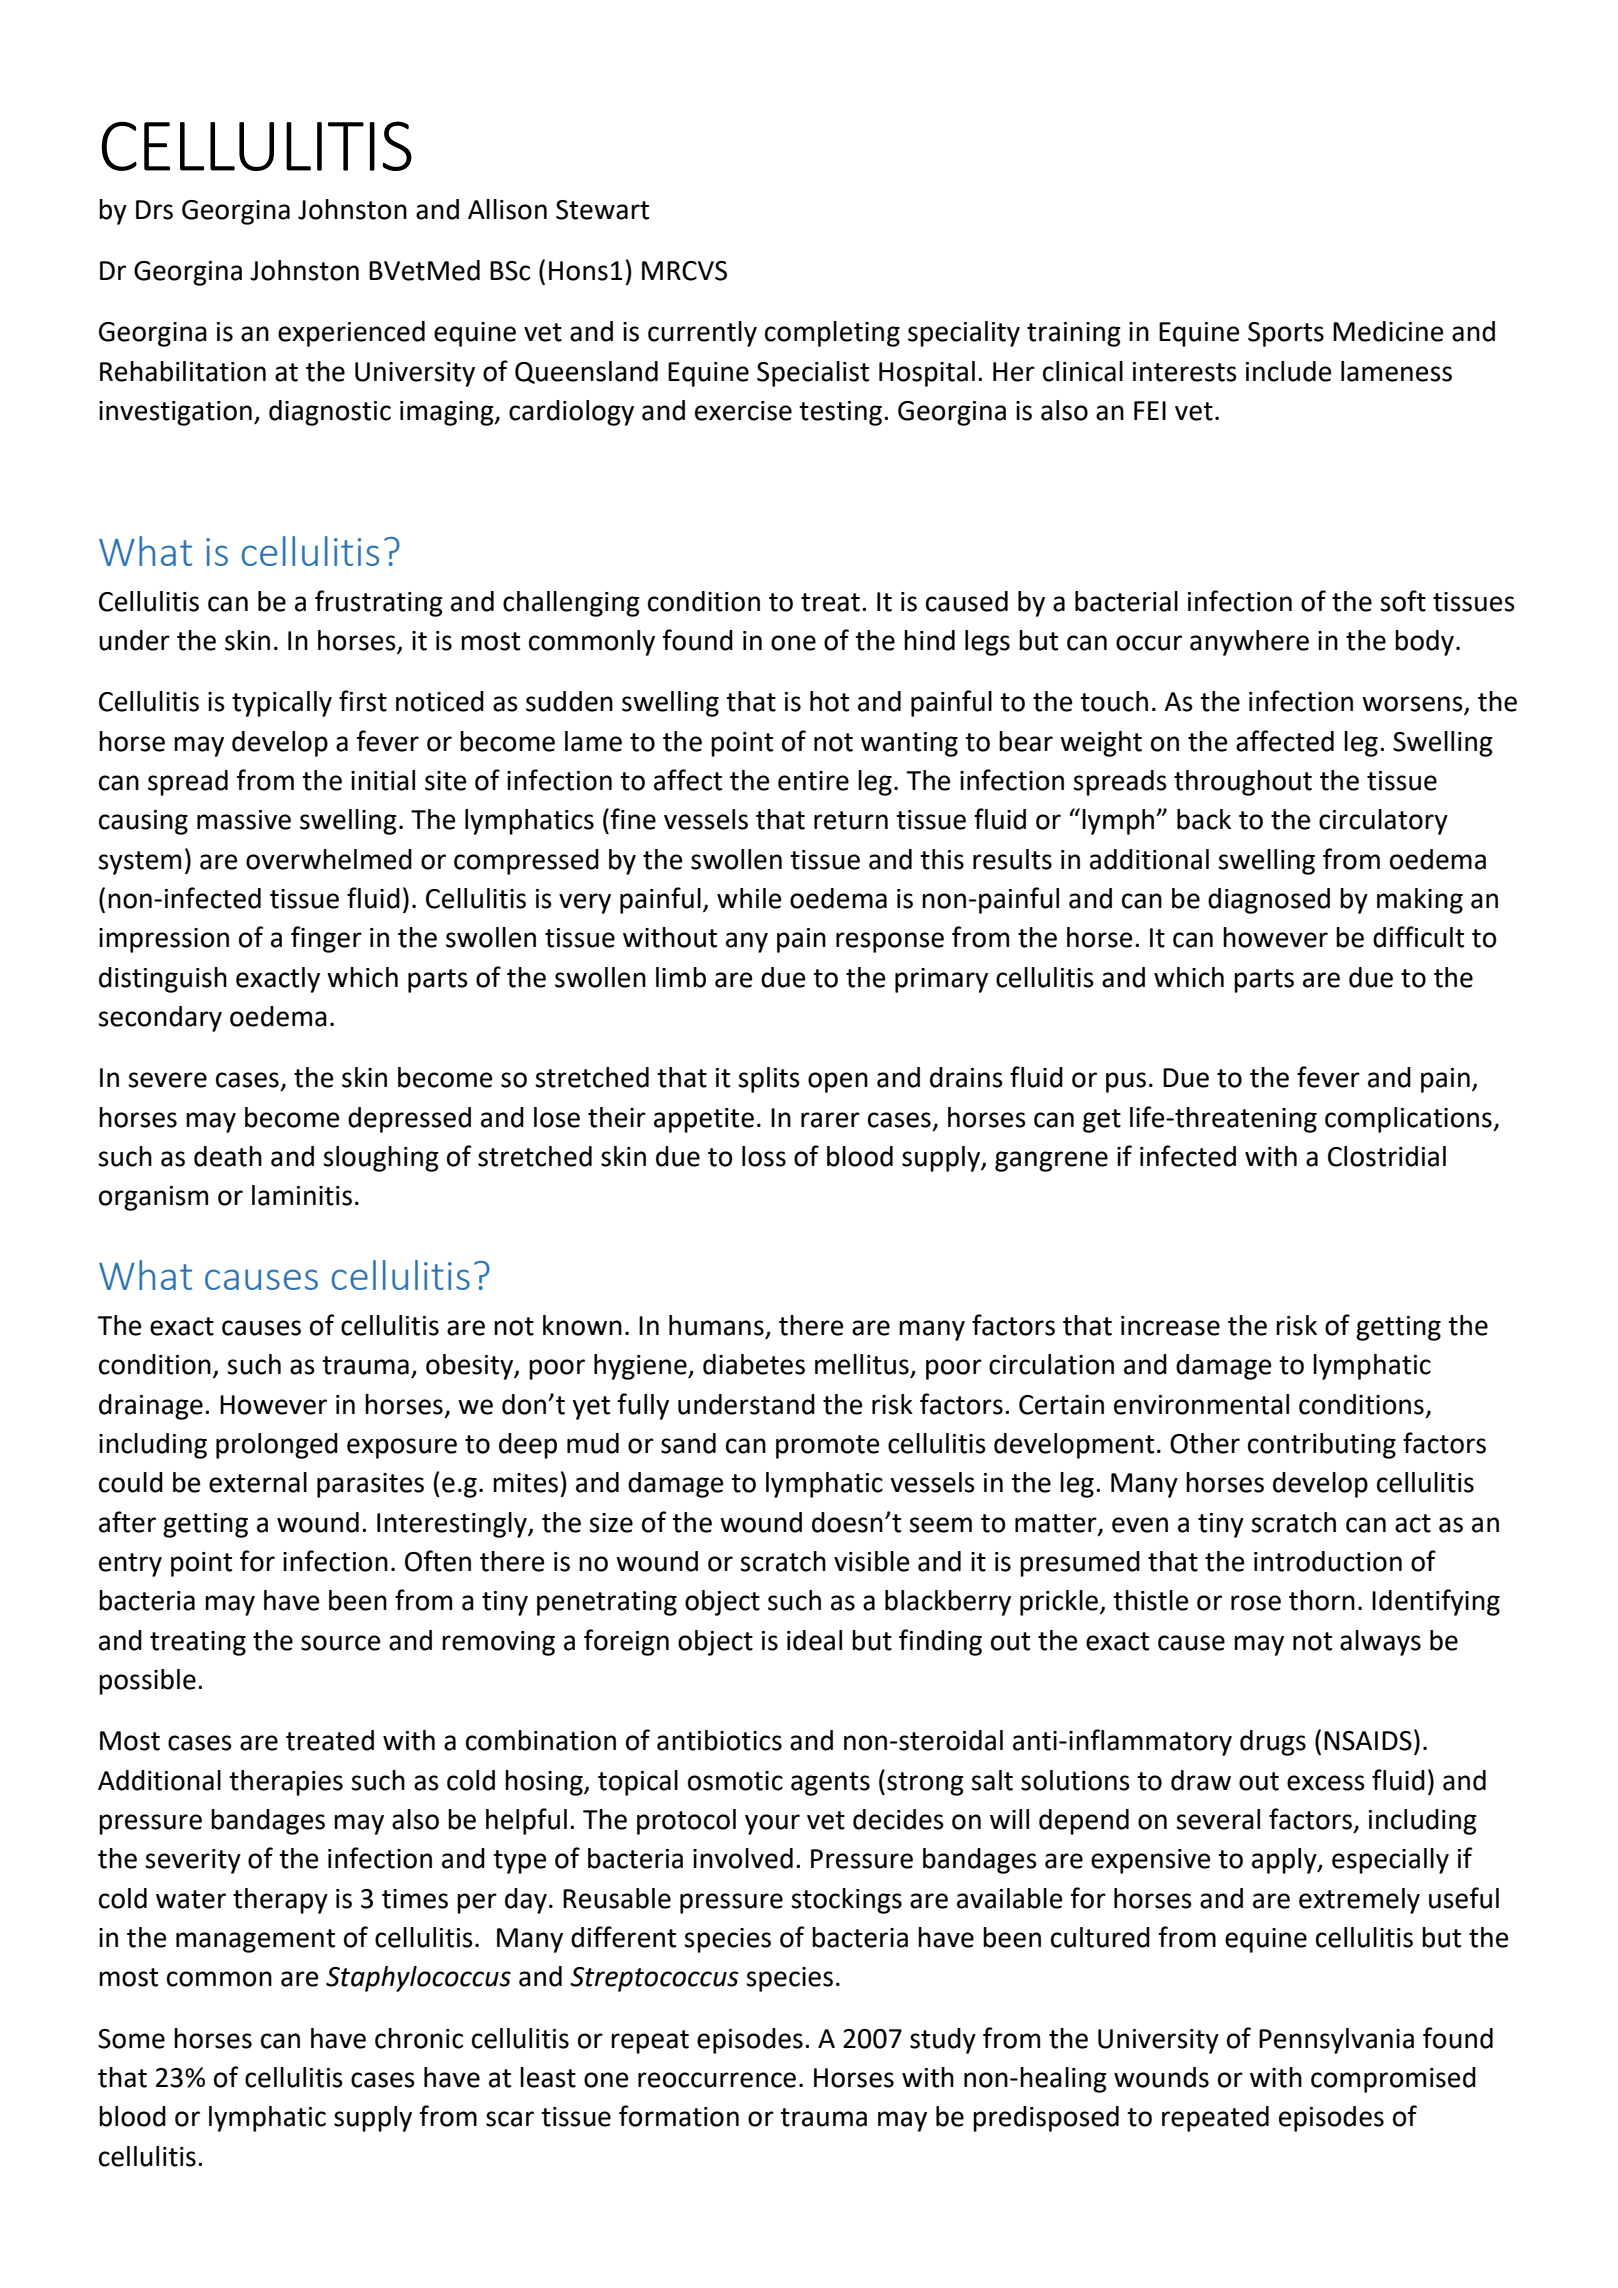 This screenshot has width=1618, height=2288. Describe the element at coordinates (749, 898) in the screenshot. I see `while` at that location.
